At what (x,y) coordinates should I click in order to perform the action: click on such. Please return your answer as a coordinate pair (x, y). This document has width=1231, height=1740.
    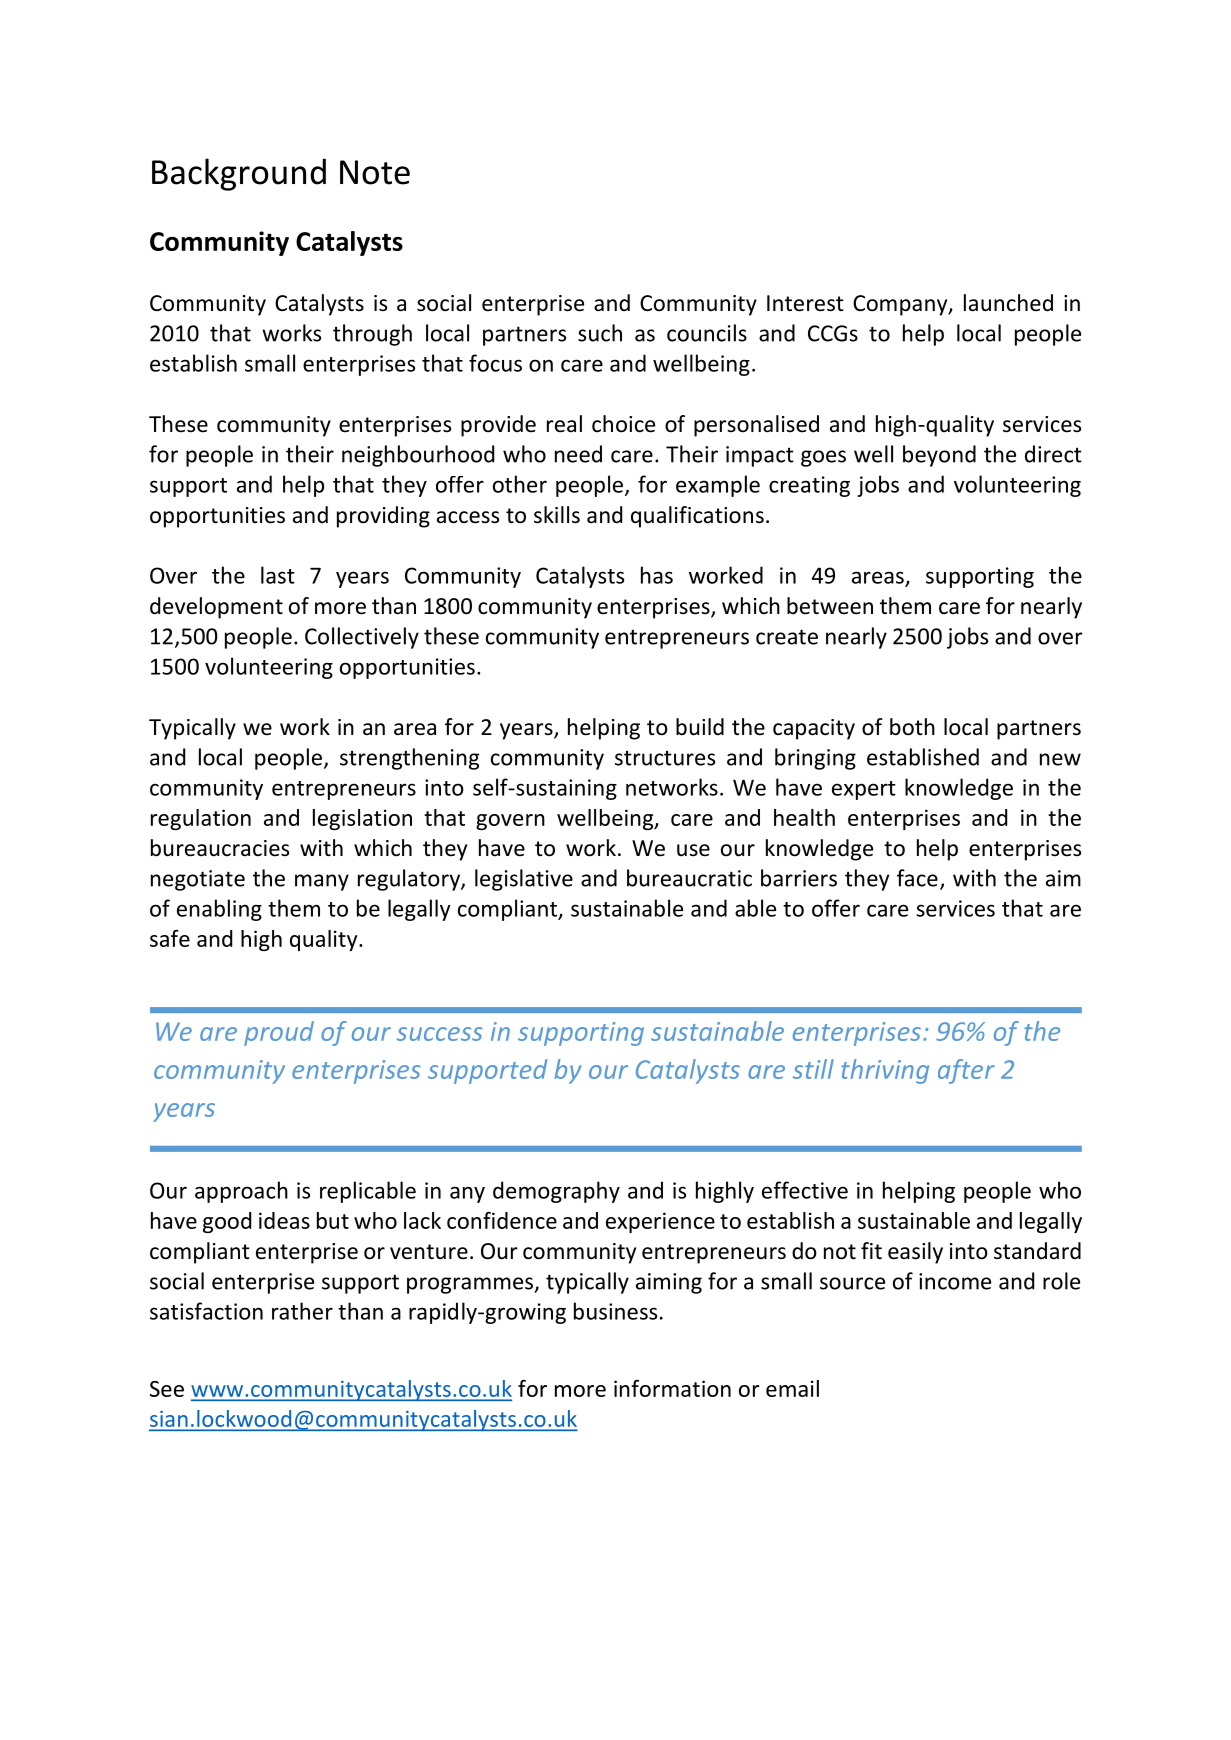
    Looking at the image, I should click on (600, 333).
